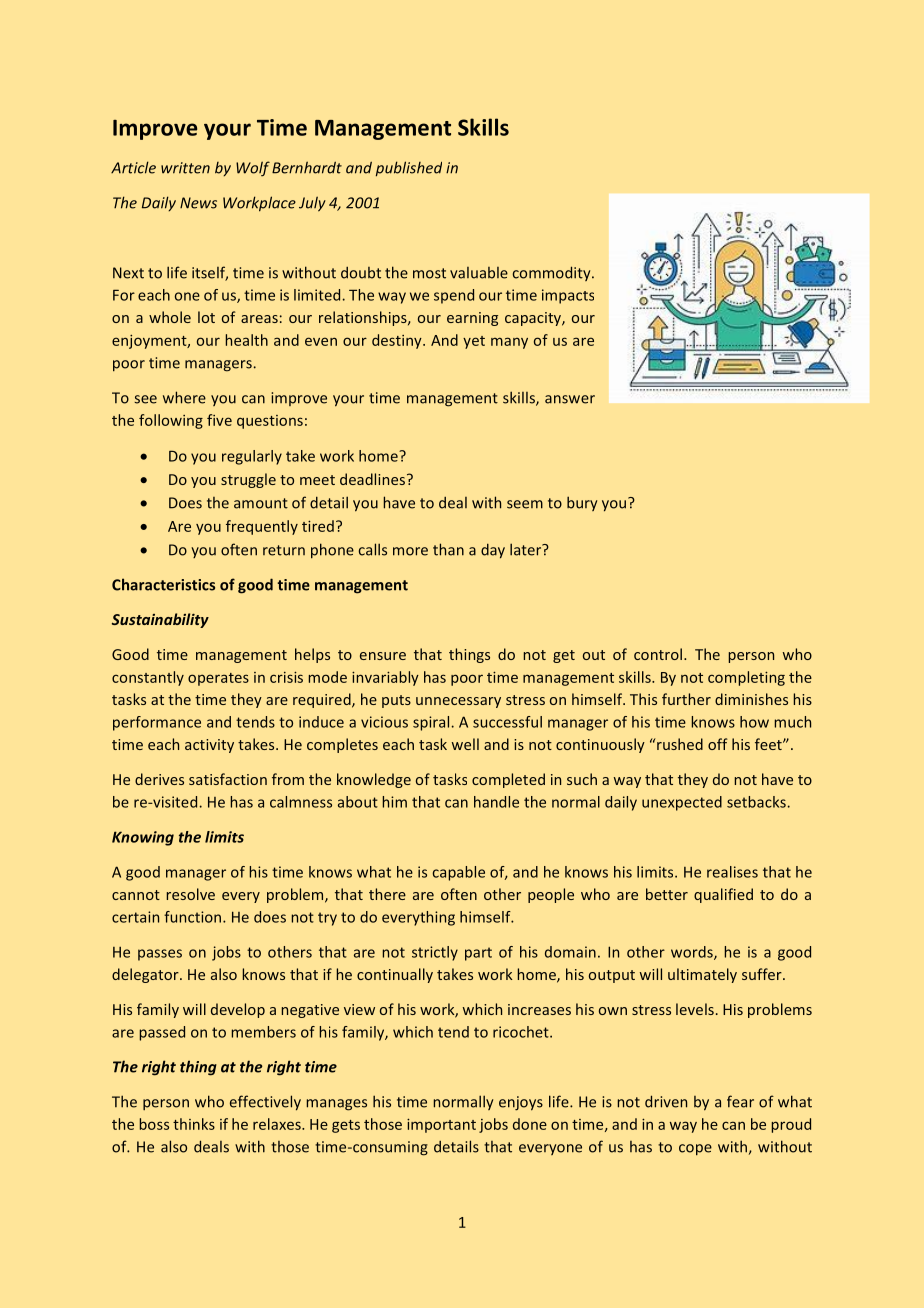 This document has height=1308, width=924. I want to click on News, so click(198, 203).
